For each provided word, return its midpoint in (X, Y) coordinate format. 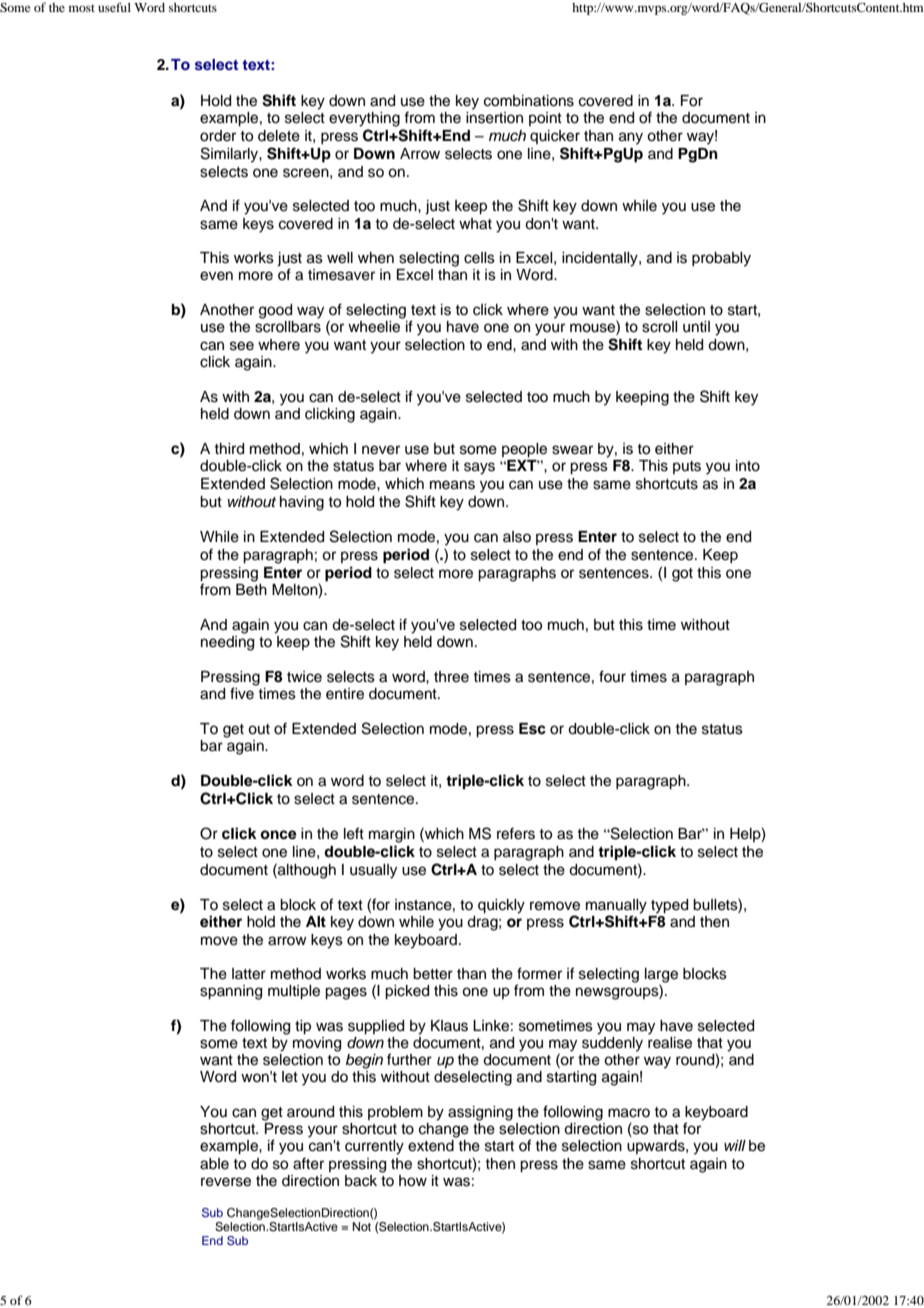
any (631, 138)
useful (114, 7)
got (682, 575)
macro (629, 1113)
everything (364, 119)
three (451, 677)
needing (227, 642)
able (214, 1164)
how (413, 1181)
